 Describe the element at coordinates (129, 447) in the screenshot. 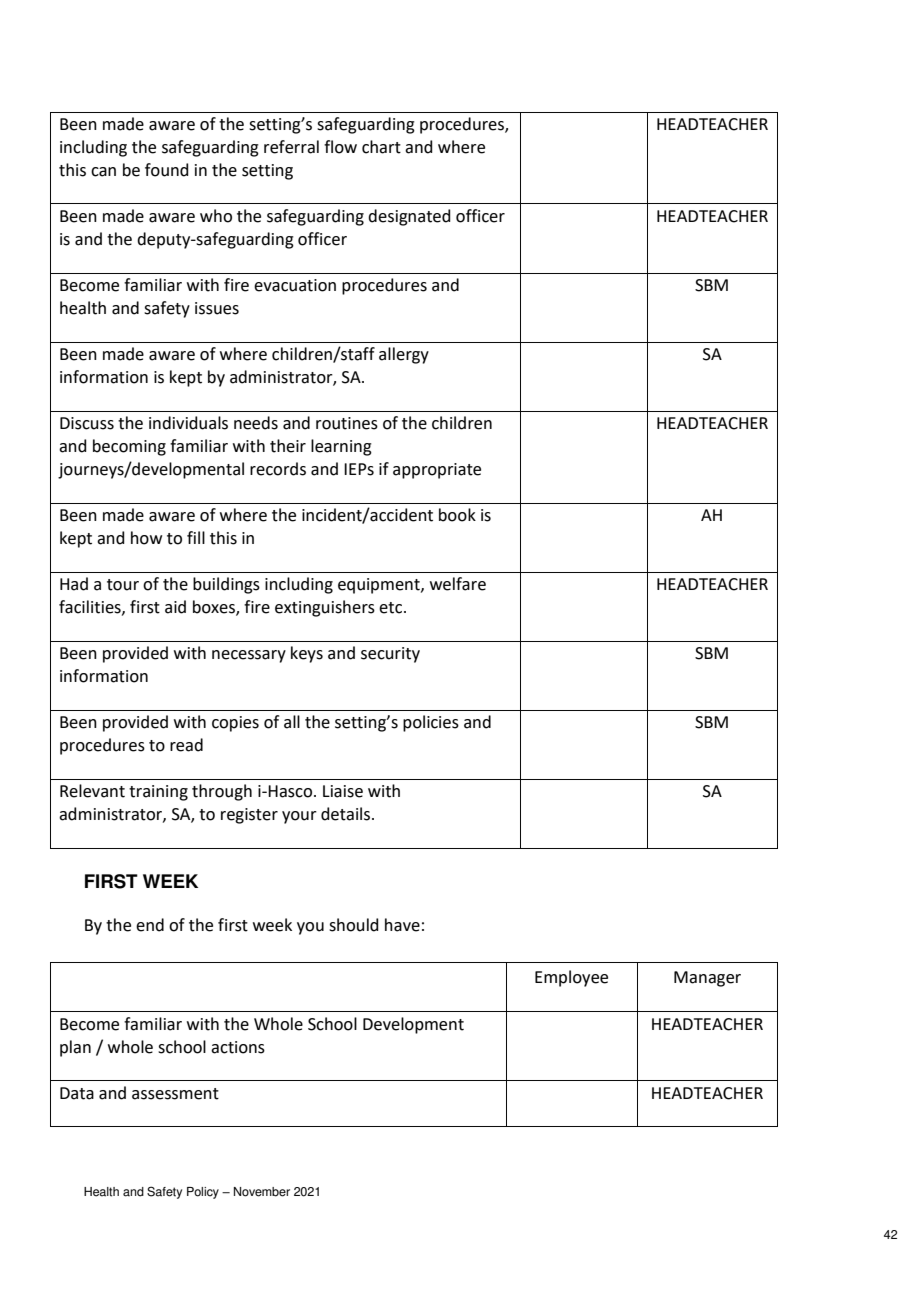

I see `becoming` at that location.
